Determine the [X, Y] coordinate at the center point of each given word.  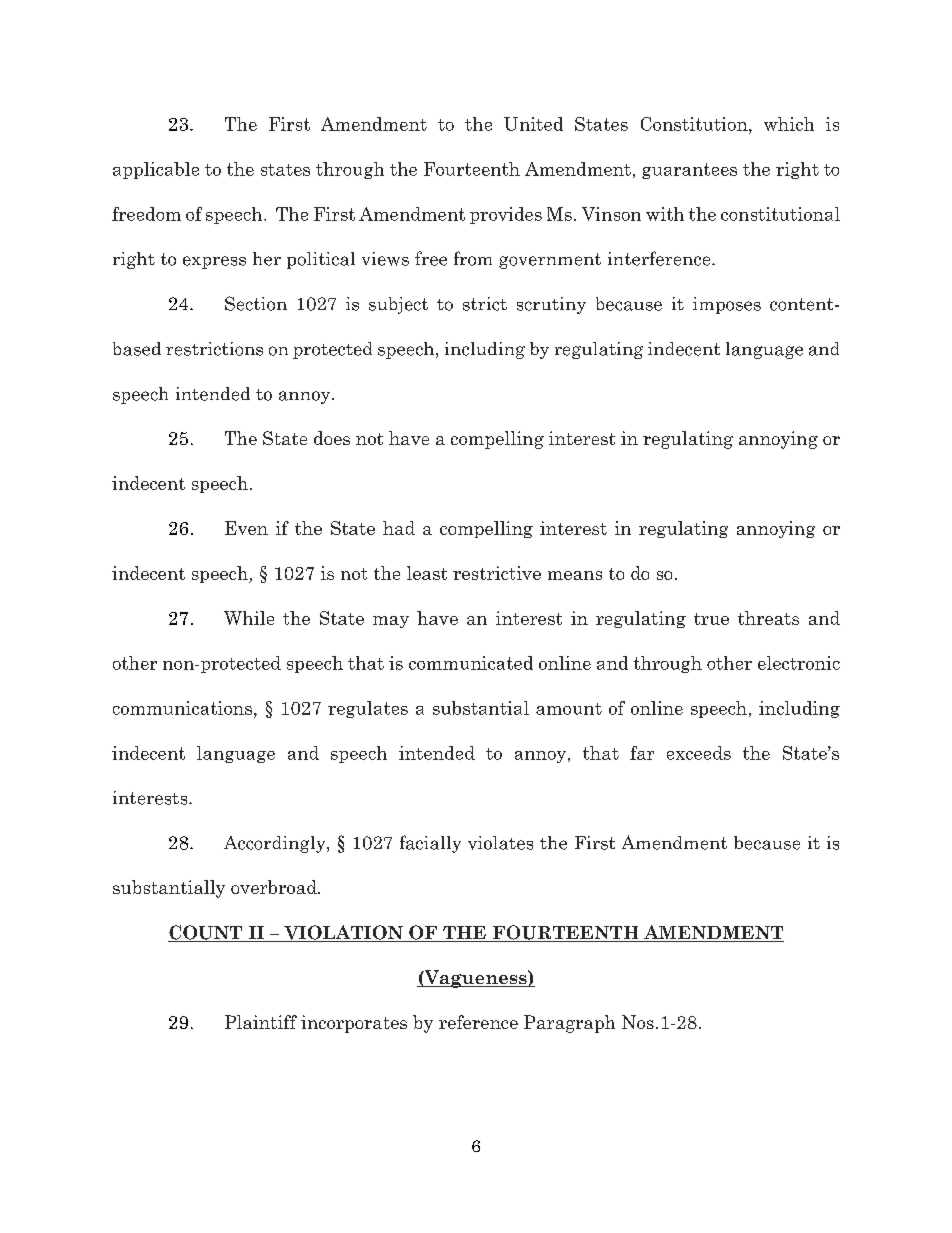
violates [500, 843]
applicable [156, 170]
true [711, 619]
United [533, 124]
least [427, 573]
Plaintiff [261, 1022]
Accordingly [276, 844]
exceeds [699, 753]
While [249, 618]
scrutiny [551, 305]
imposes [727, 305]
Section [256, 303]
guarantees [689, 171]
